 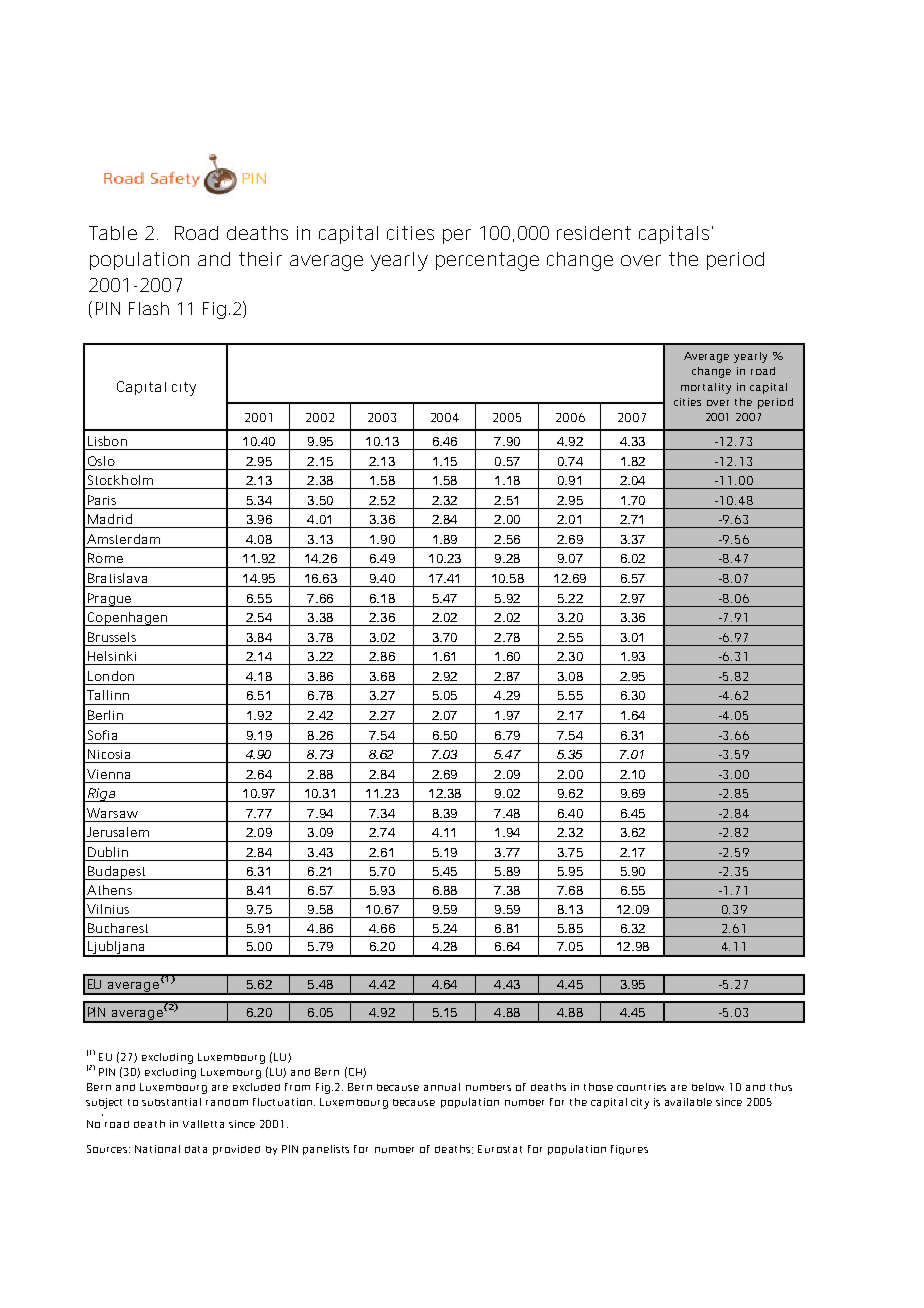 I want to click on resident, so click(x=594, y=233).
